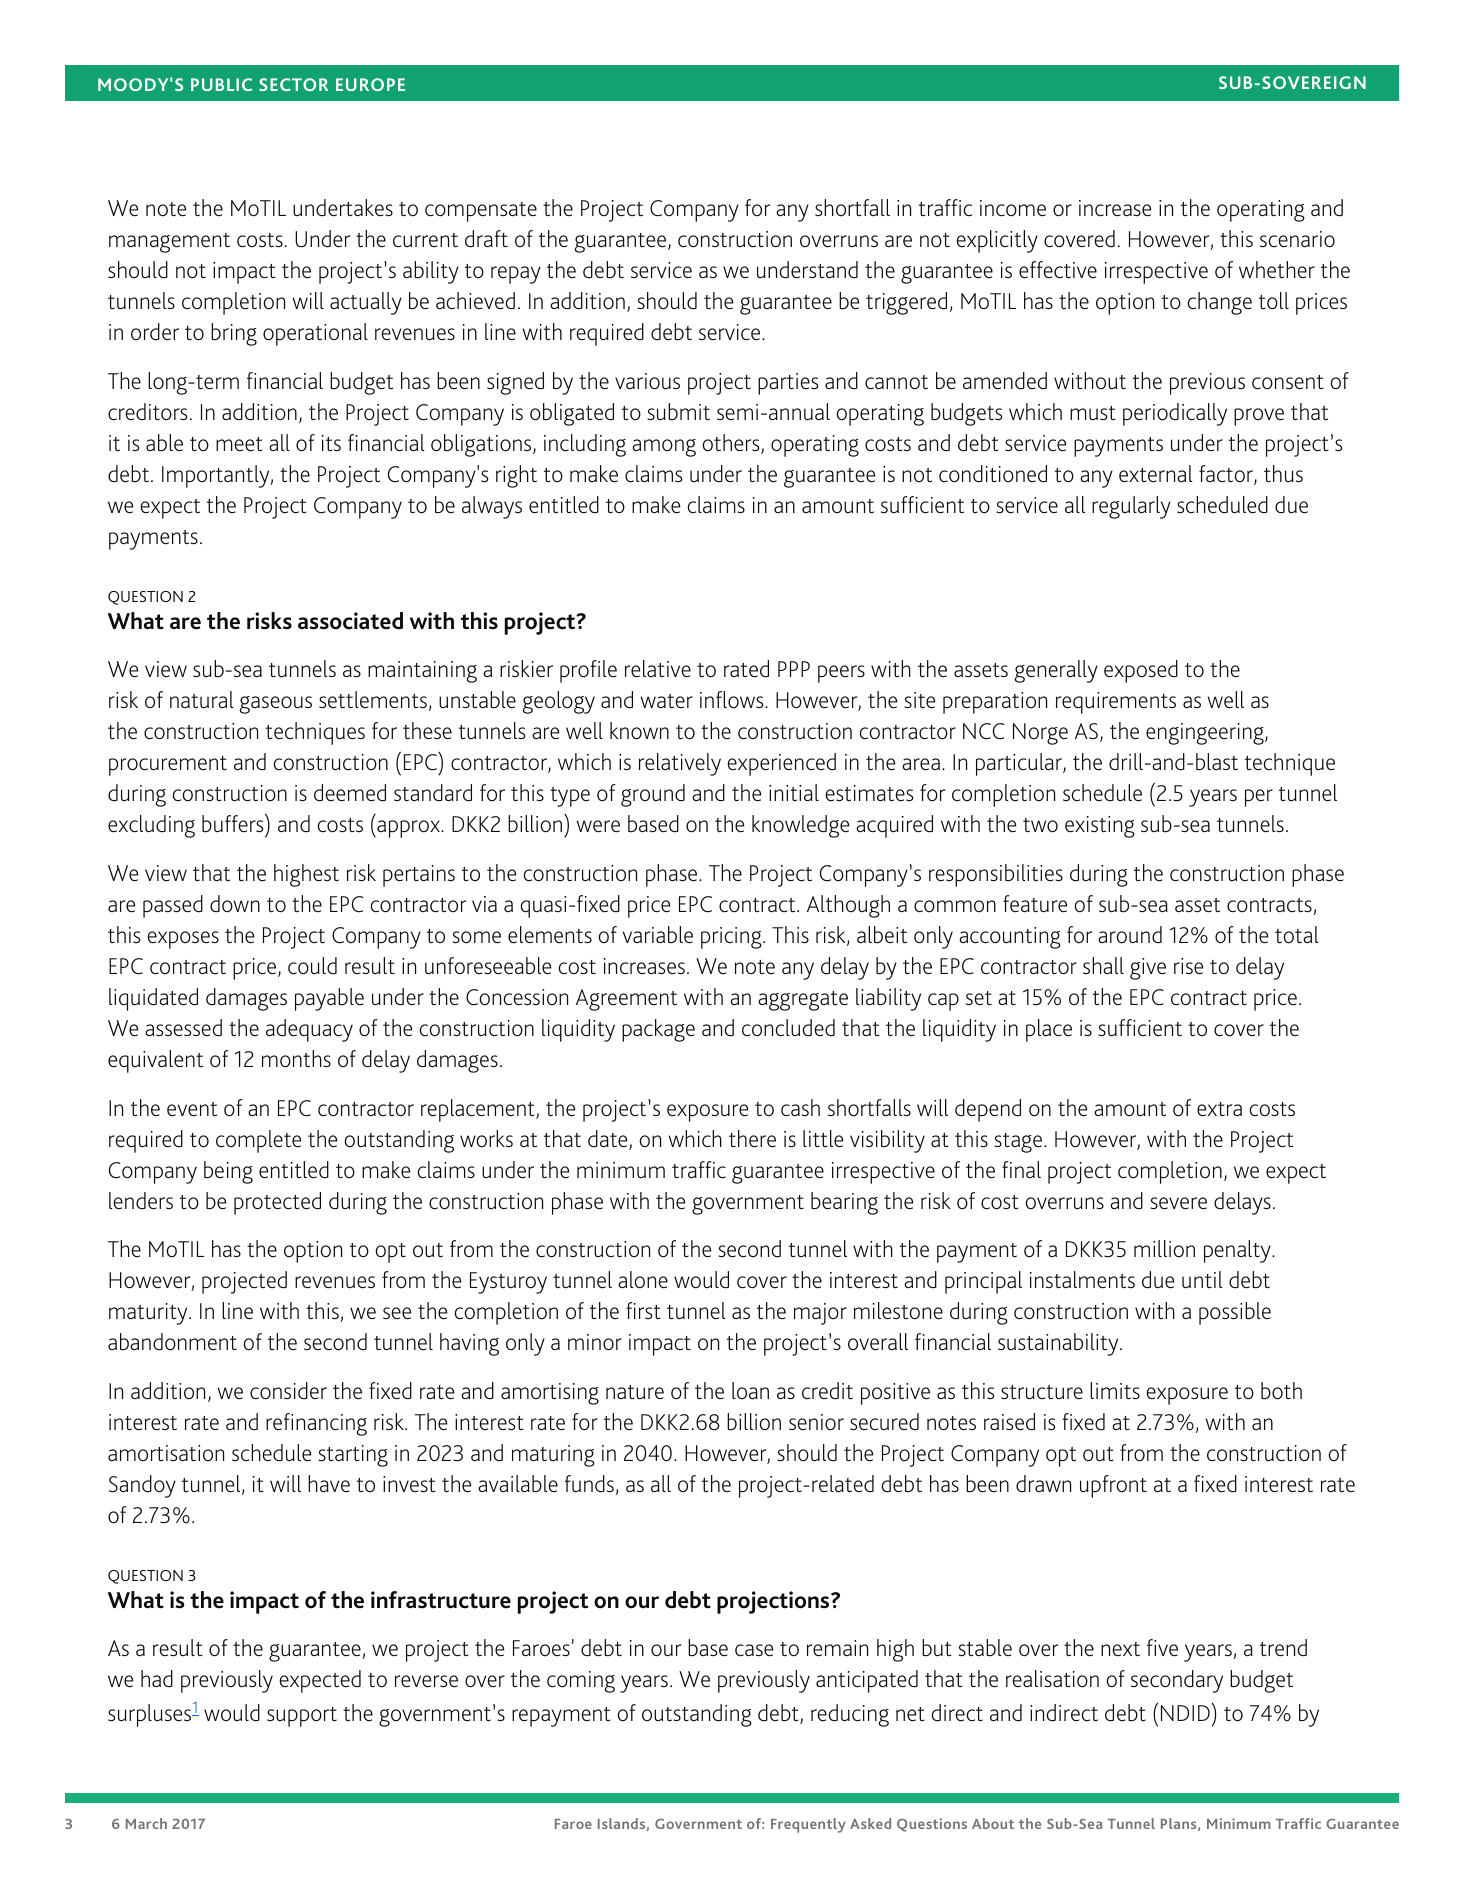 This screenshot has height=1894, width=1464. Describe the element at coordinates (1113, 1486) in the screenshot. I see `upfront` at that location.
